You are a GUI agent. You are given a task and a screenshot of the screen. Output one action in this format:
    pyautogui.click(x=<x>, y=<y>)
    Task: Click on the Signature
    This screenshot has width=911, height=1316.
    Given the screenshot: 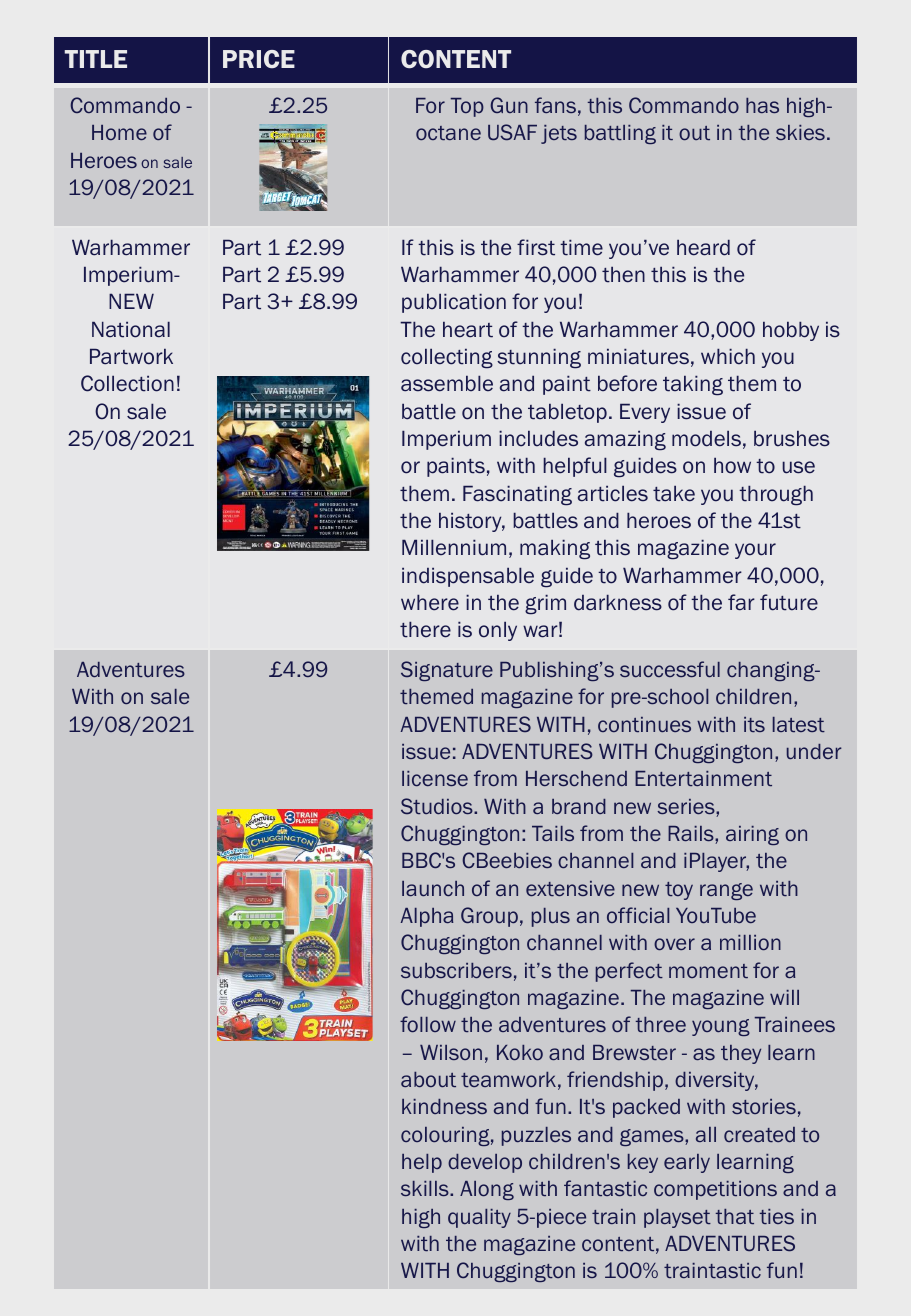 What is the action you would take?
    pyautogui.click(x=447, y=671)
